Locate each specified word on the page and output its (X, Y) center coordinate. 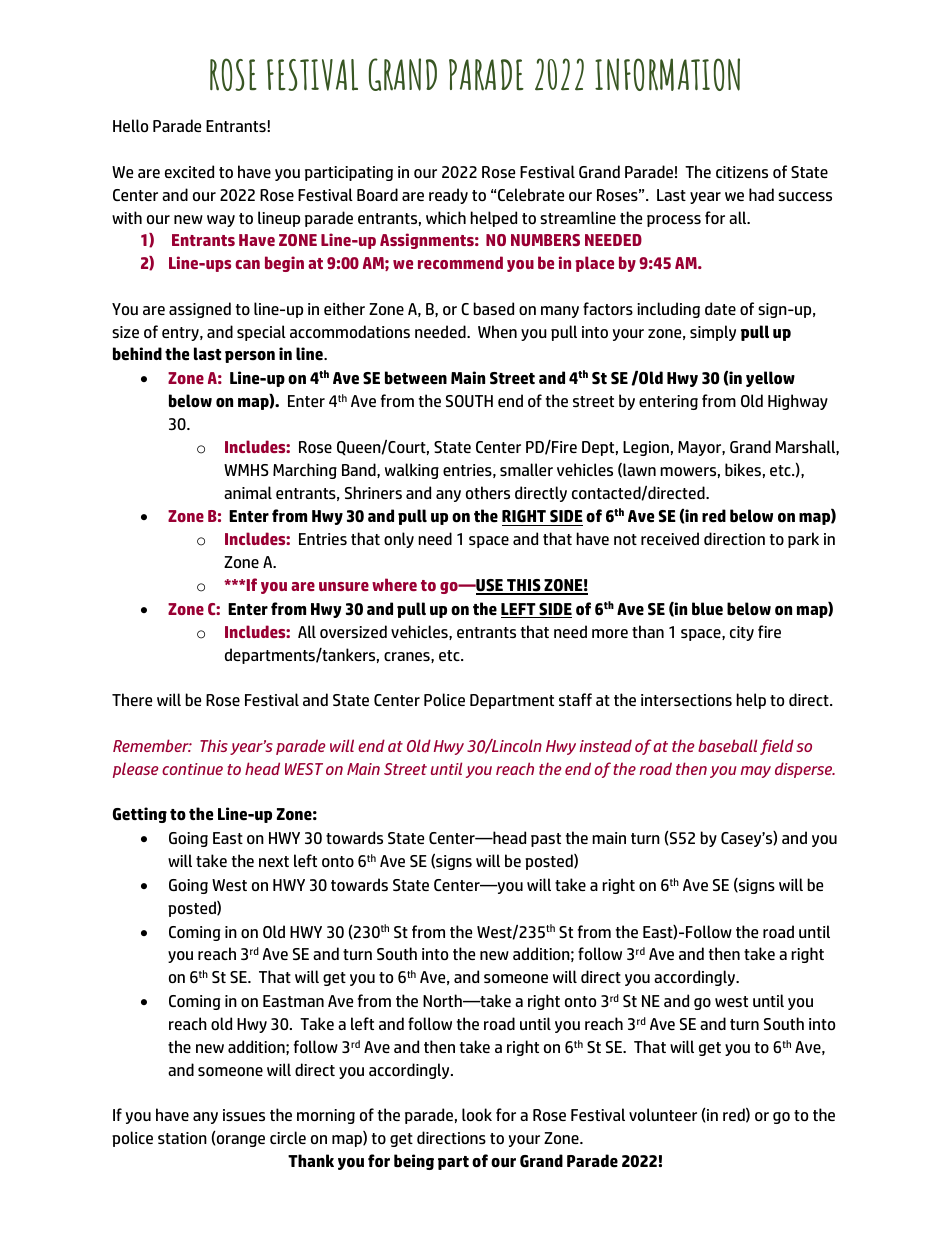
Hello (130, 125)
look (477, 1114)
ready (448, 196)
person (250, 357)
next (274, 861)
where (394, 584)
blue (707, 609)
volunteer (663, 1114)
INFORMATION (667, 74)
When (497, 331)
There (132, 699)
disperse (805, 770)
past (546, 840)
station (182, 1138)
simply (713, 333)
